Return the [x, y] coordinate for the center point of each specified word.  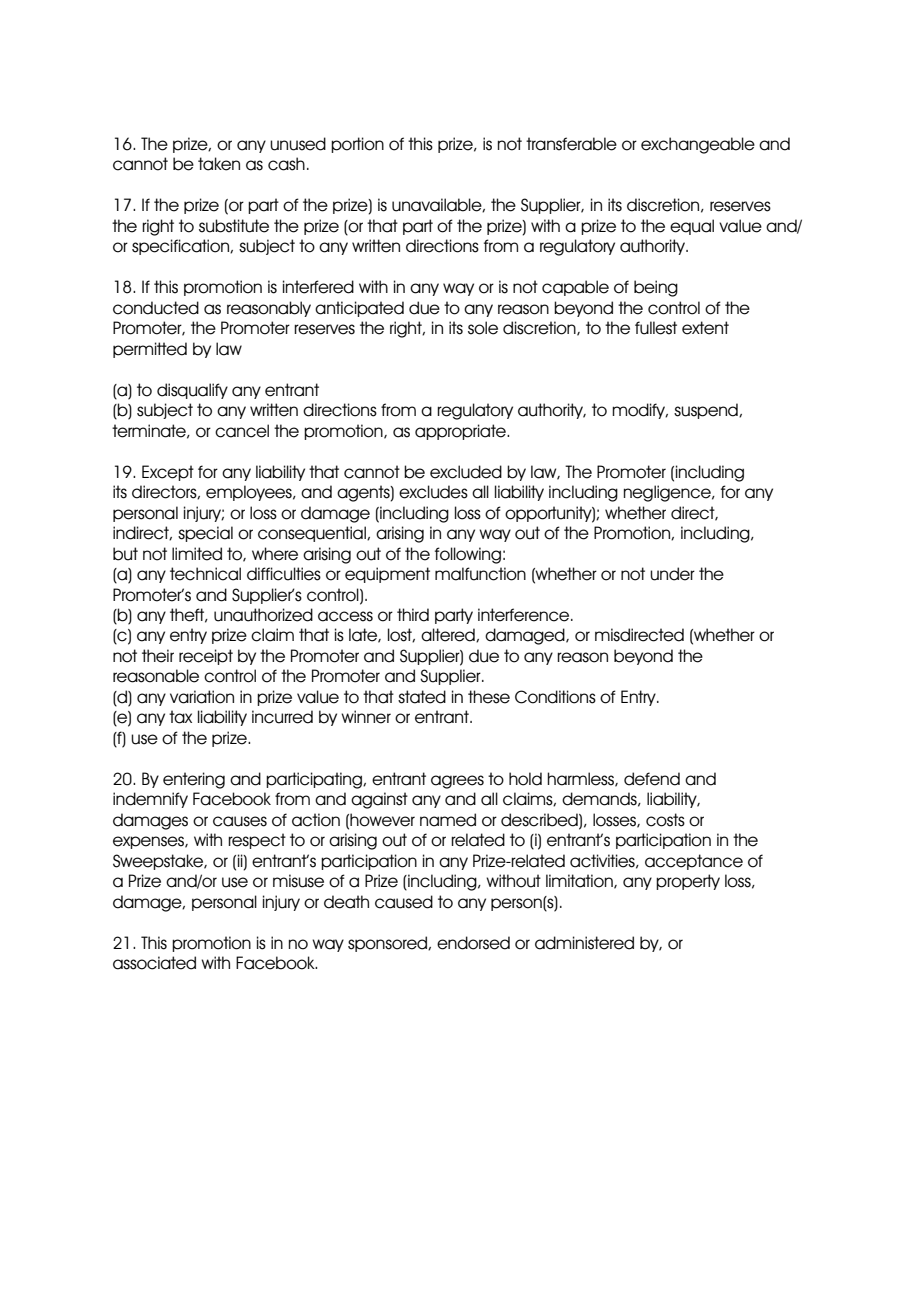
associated [154, 963]
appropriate [461, 432]
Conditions [555, 697]
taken [219, 164]
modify [640, 411]
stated [422, 697]
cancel [242, 431]
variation [202, 697]
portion [357, 145]
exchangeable [698, 145]
